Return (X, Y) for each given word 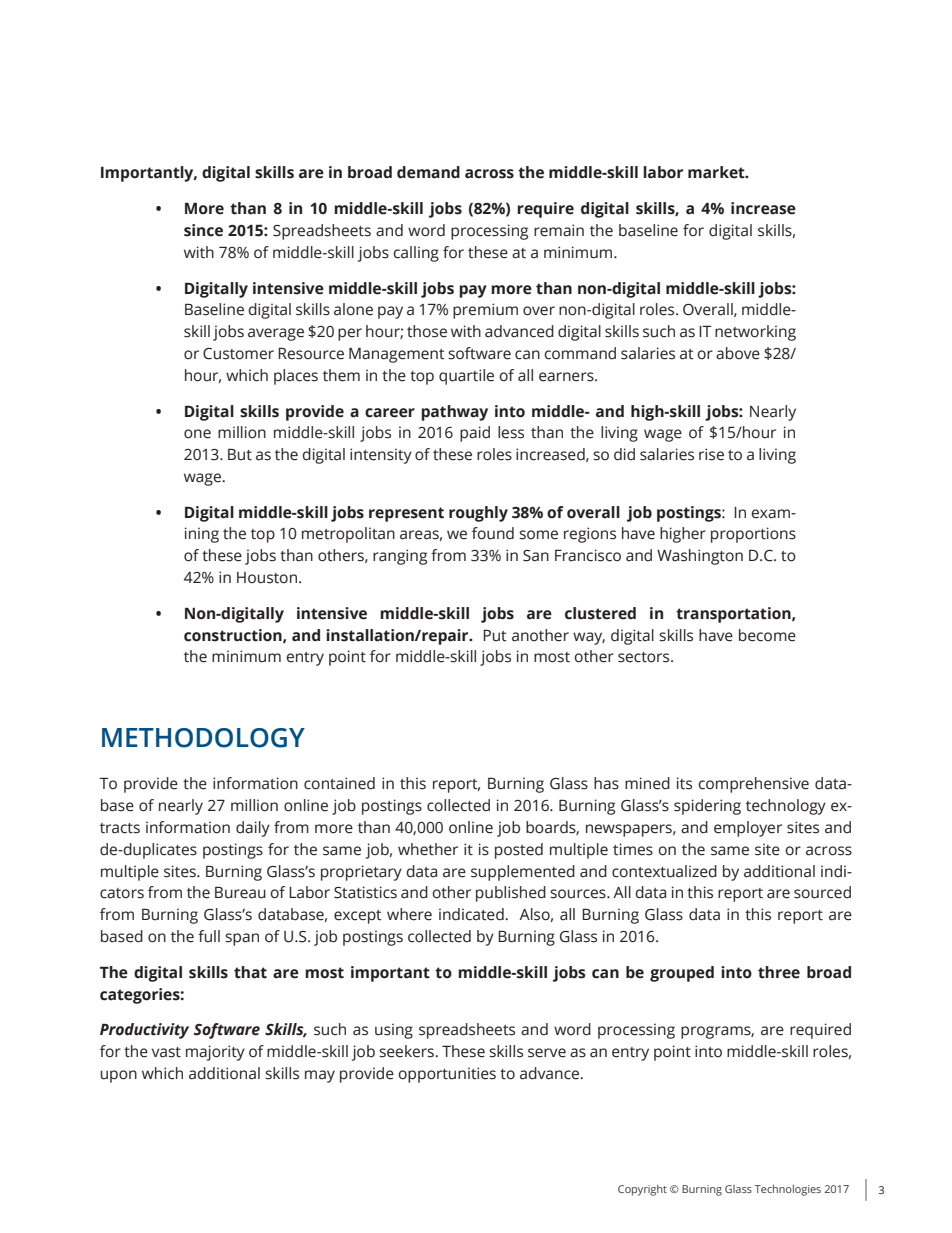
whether (428, 849)
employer (748, 829)
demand (428, 172)
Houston (267, 578)
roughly (478, 514)
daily (253, 829)
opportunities (447, 1075)
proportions (753, 535)
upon (119, 1076)
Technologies (787, 1190)
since (203, 230)
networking (755, 333)
